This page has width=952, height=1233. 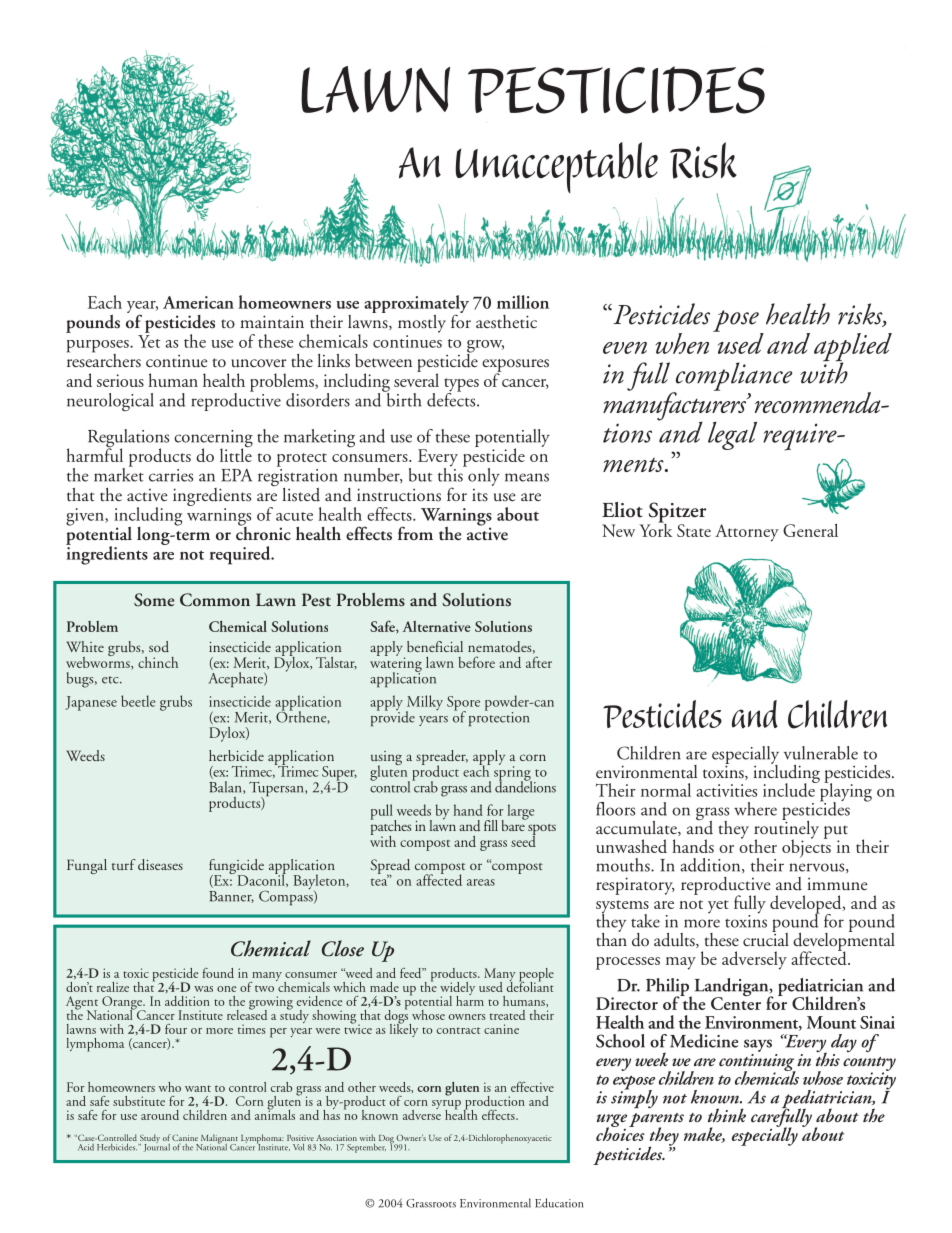 I want to click on aesthetic, so click(x=506, y=322).
